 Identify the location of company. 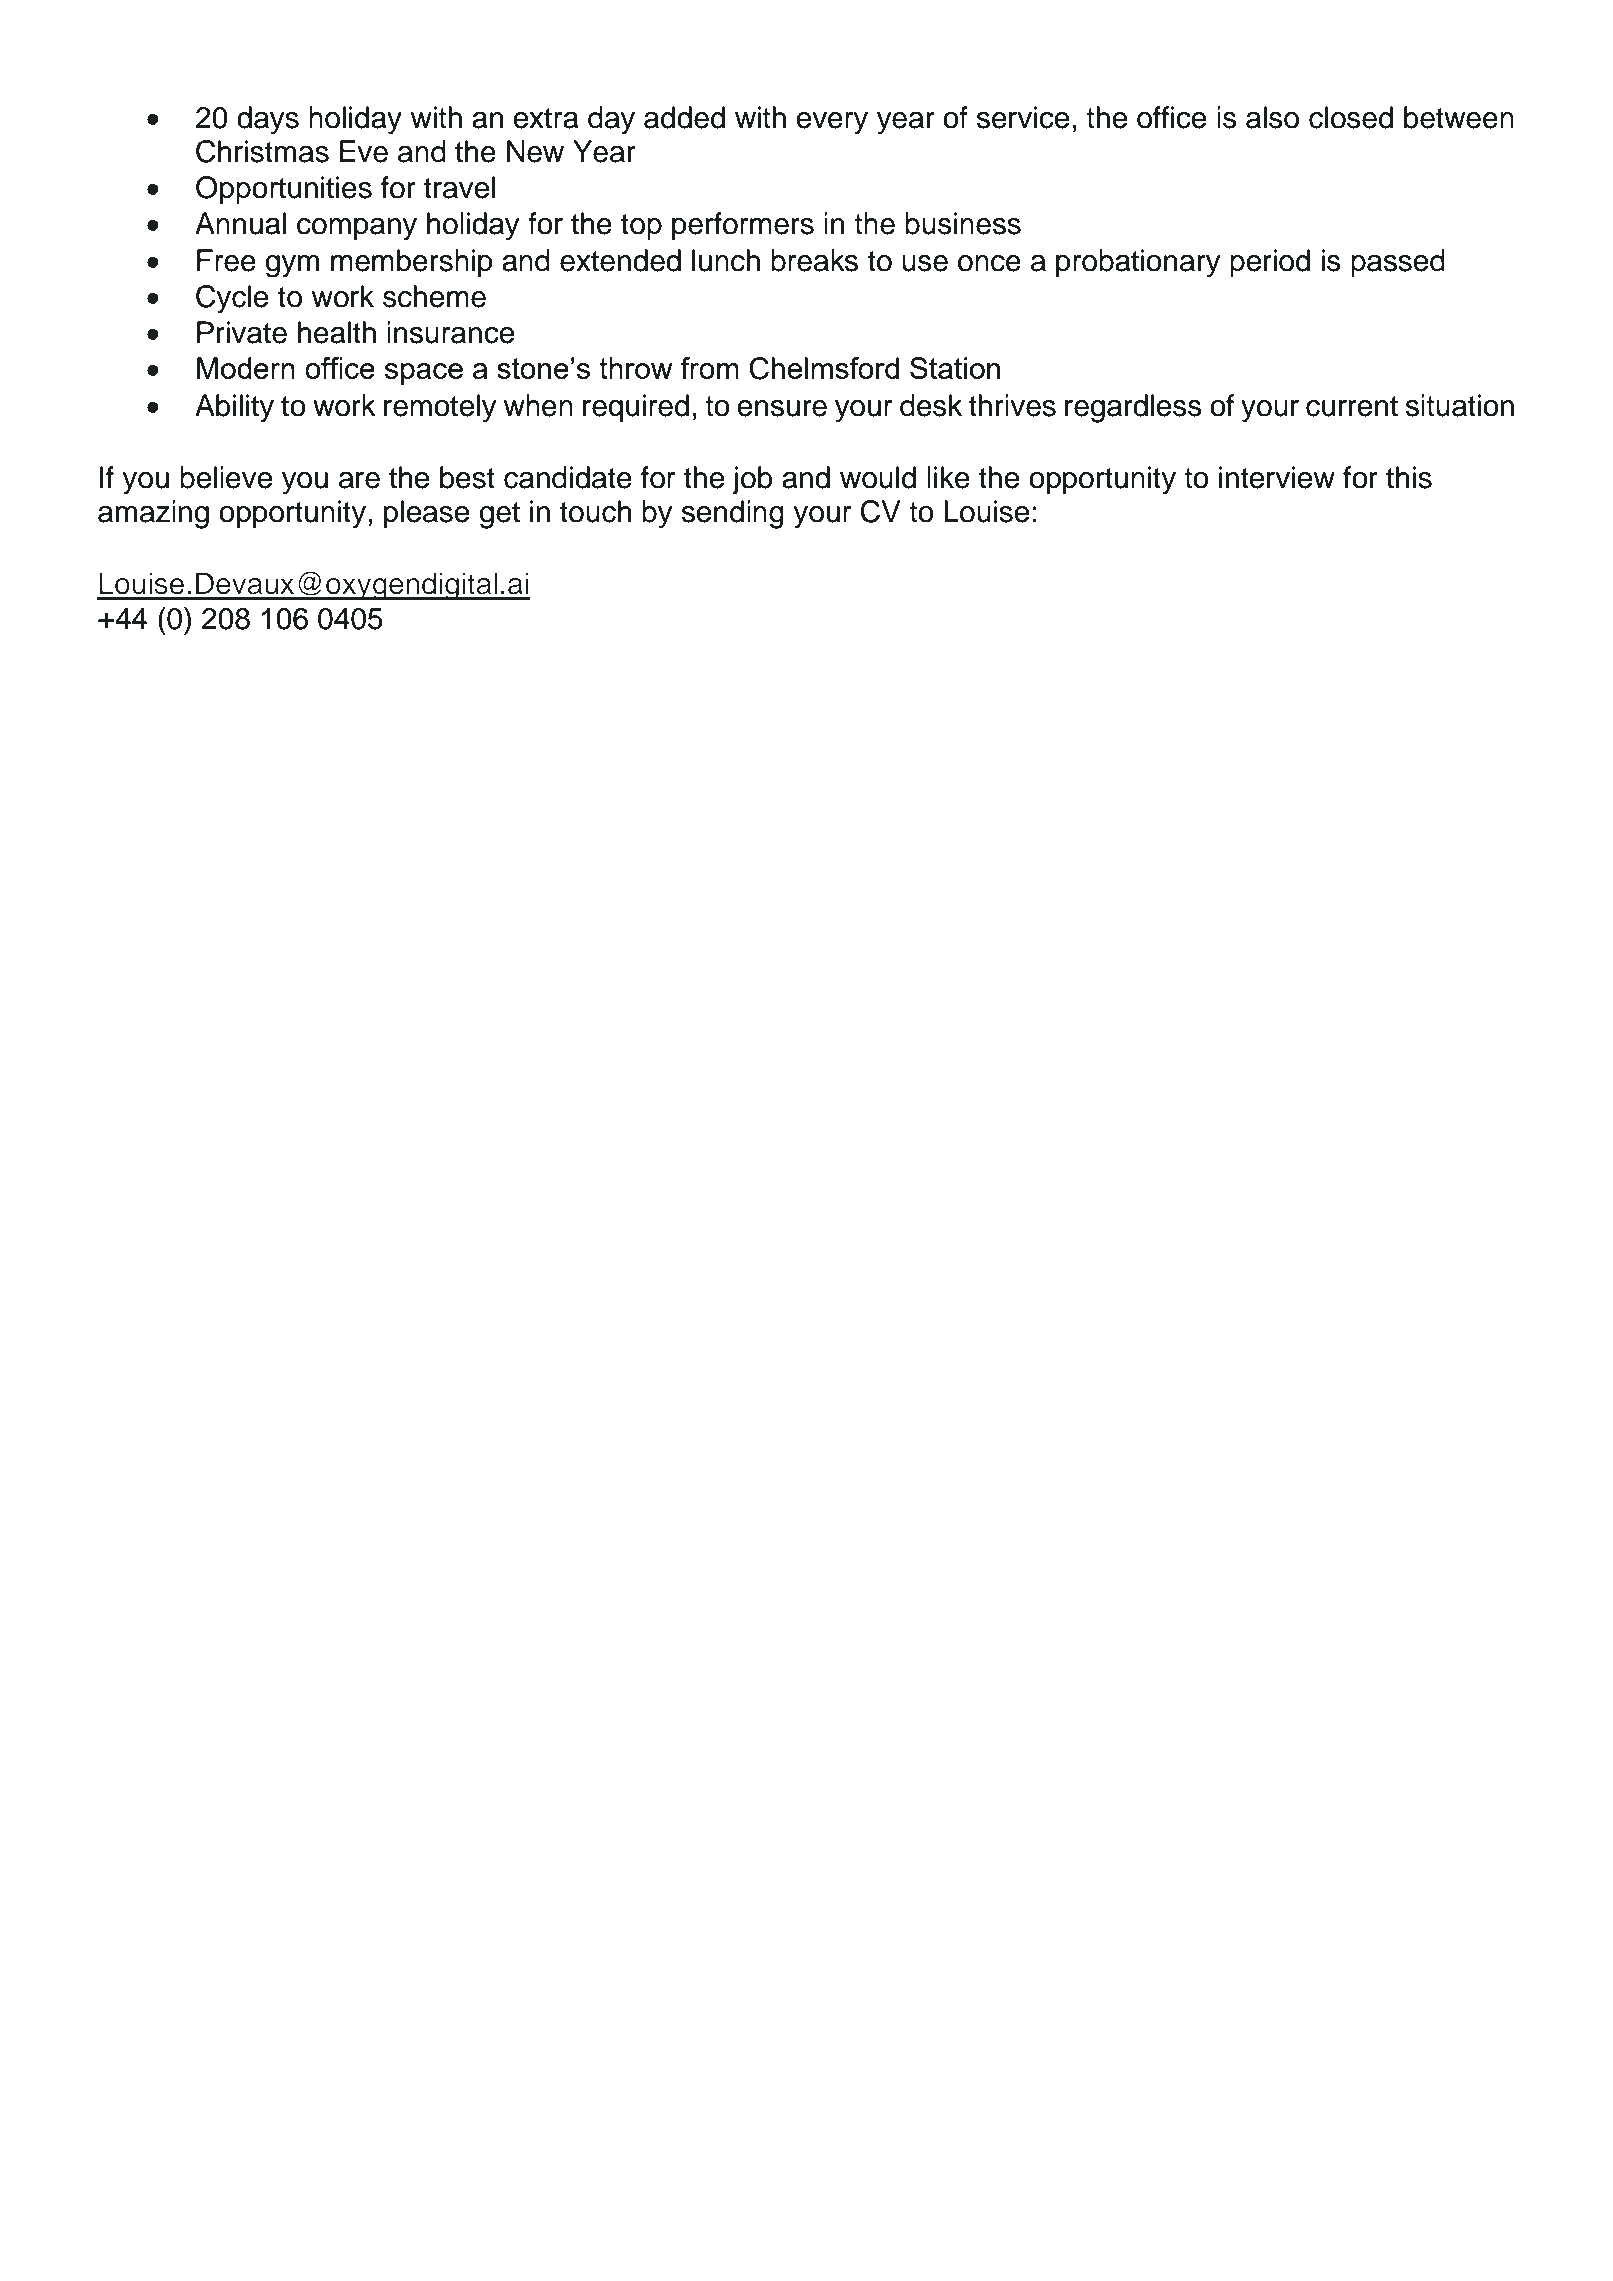
(357, 229).
